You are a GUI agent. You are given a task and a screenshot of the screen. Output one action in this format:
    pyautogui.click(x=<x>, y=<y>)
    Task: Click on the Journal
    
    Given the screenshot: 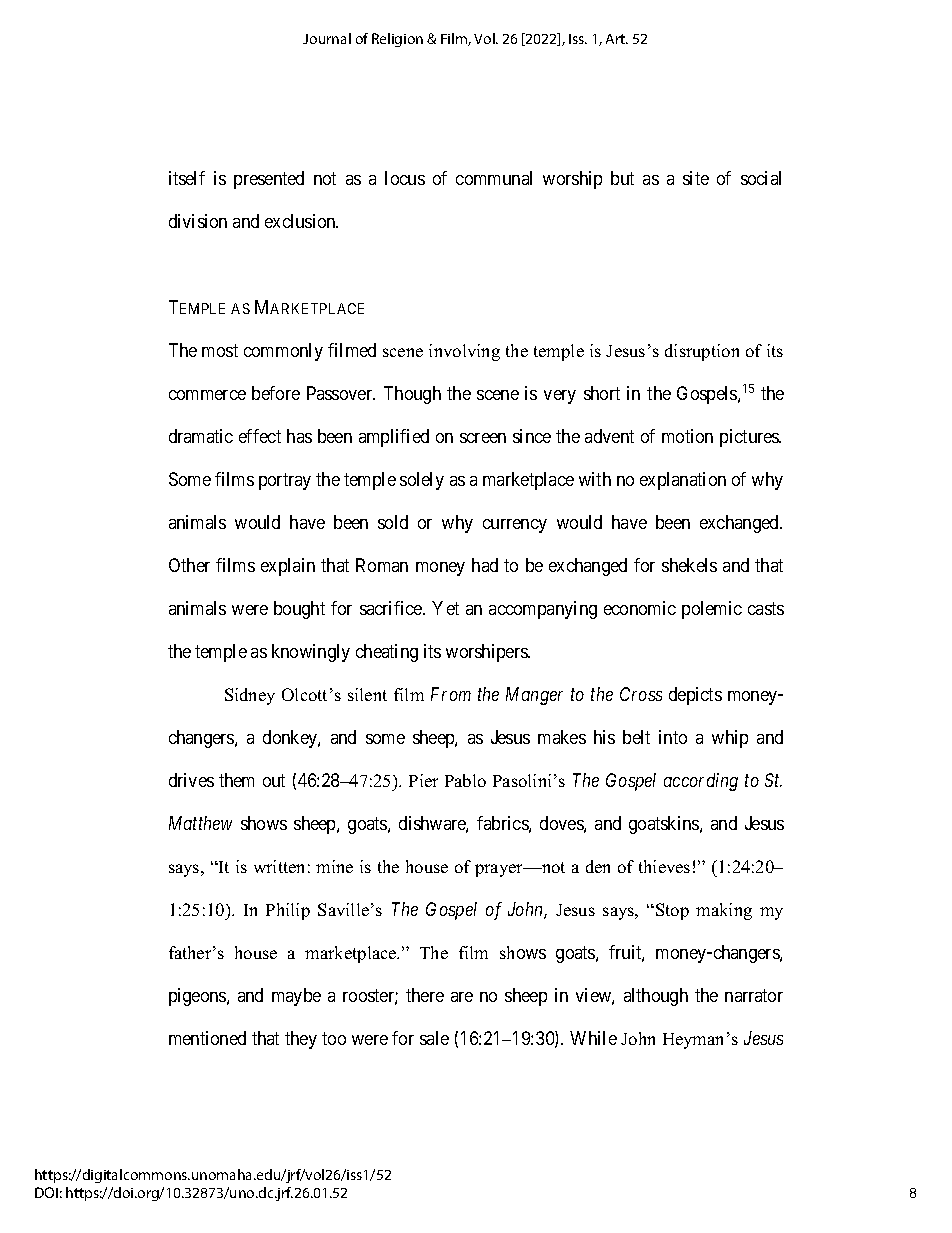 What is the action you would take?
    pyautogui.click(x=327, y=38)
